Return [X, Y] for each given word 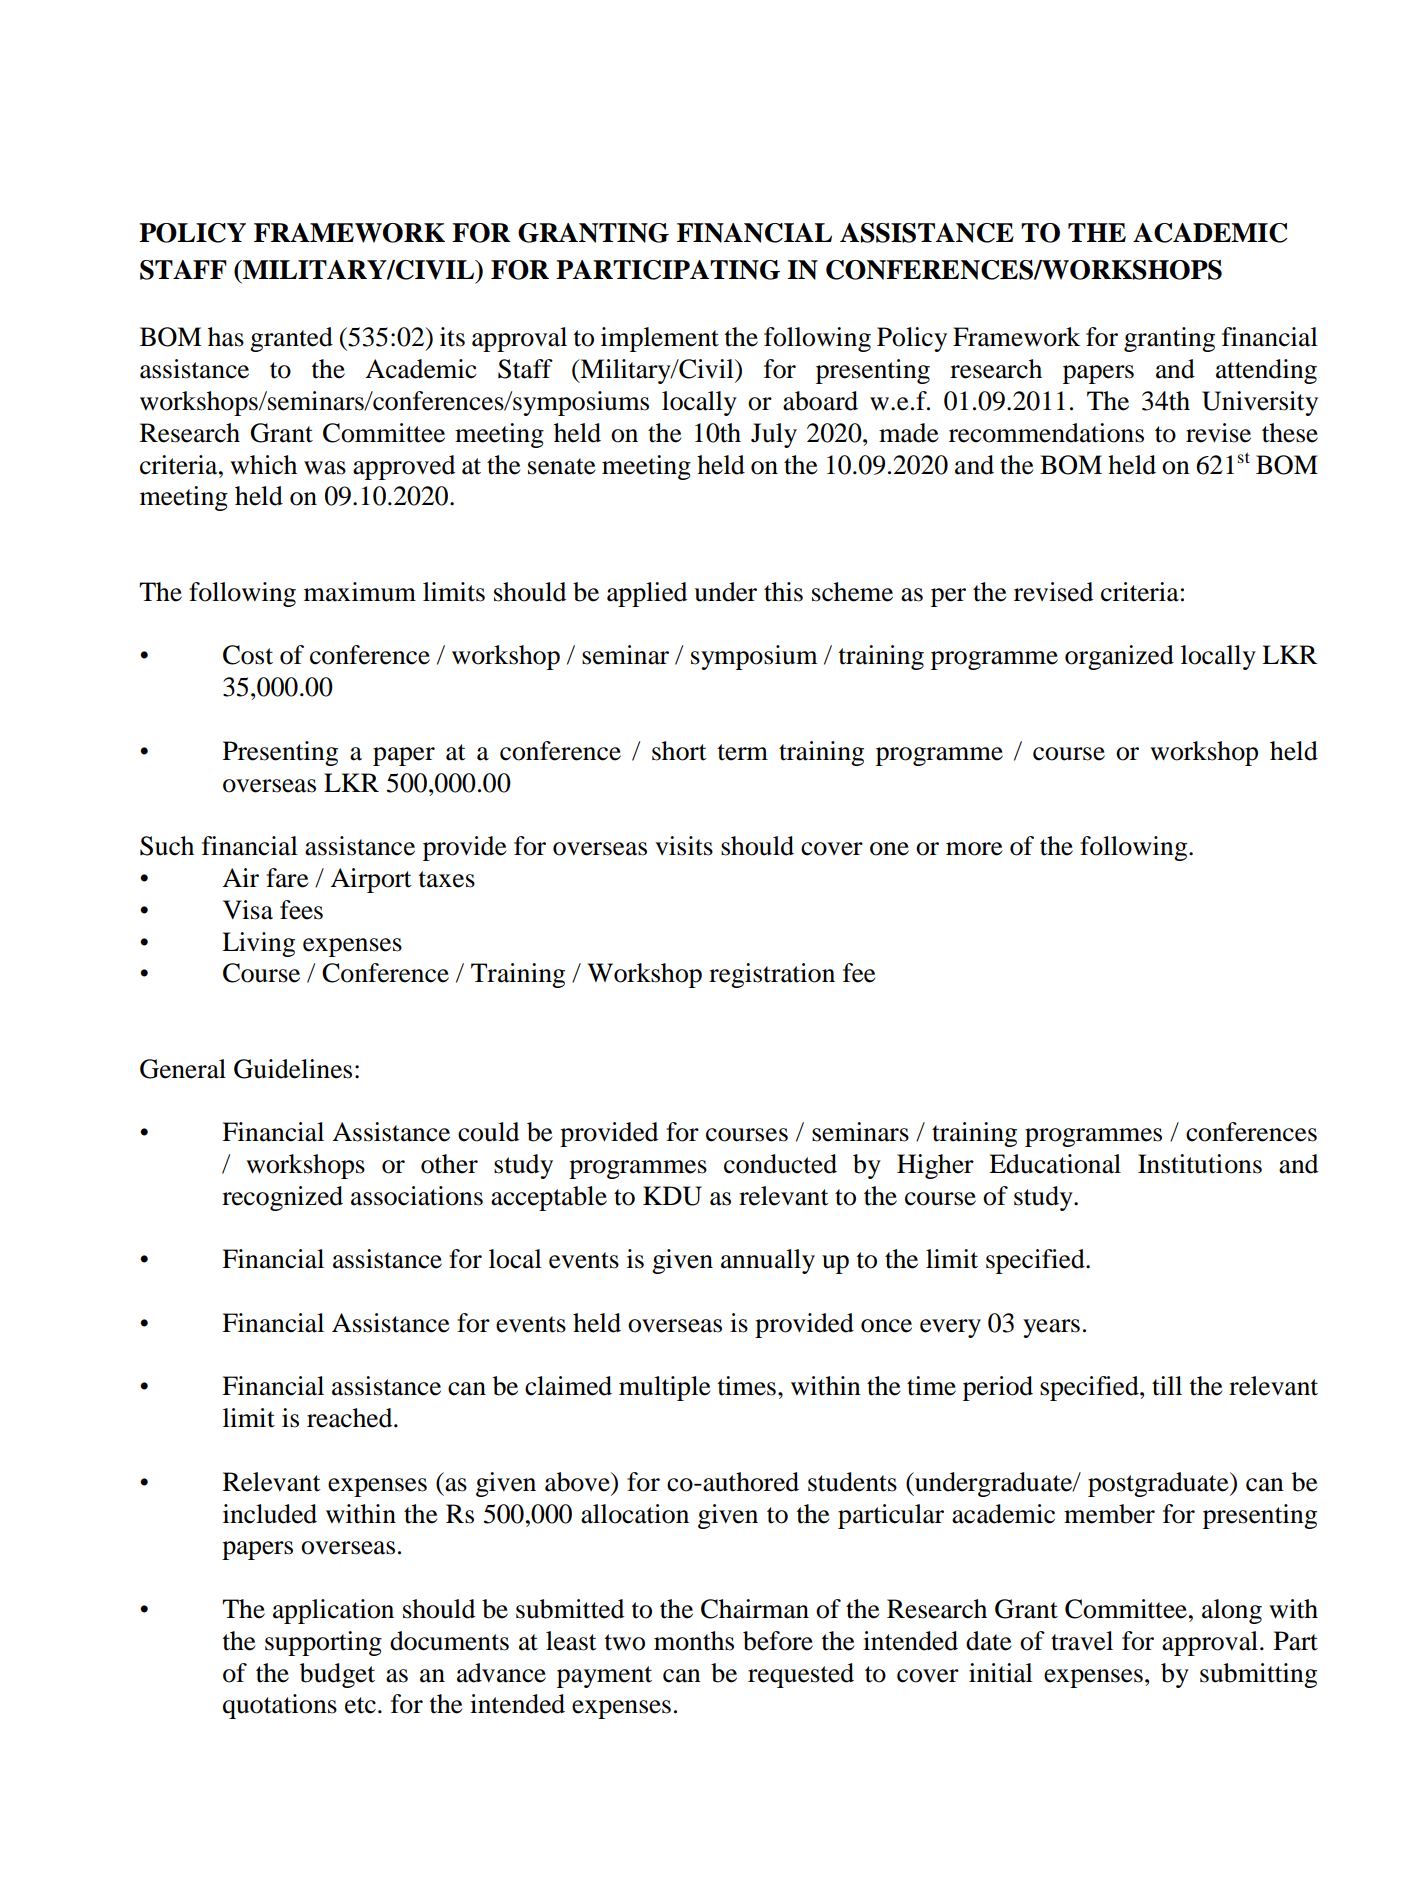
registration [772, 975]
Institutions [1200, 1164]
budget [337, 1675]
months [694, 1641]
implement [660, 339]
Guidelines [293, 1069]
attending [1266, 371]
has [226, 337]
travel [1082, 1641]
